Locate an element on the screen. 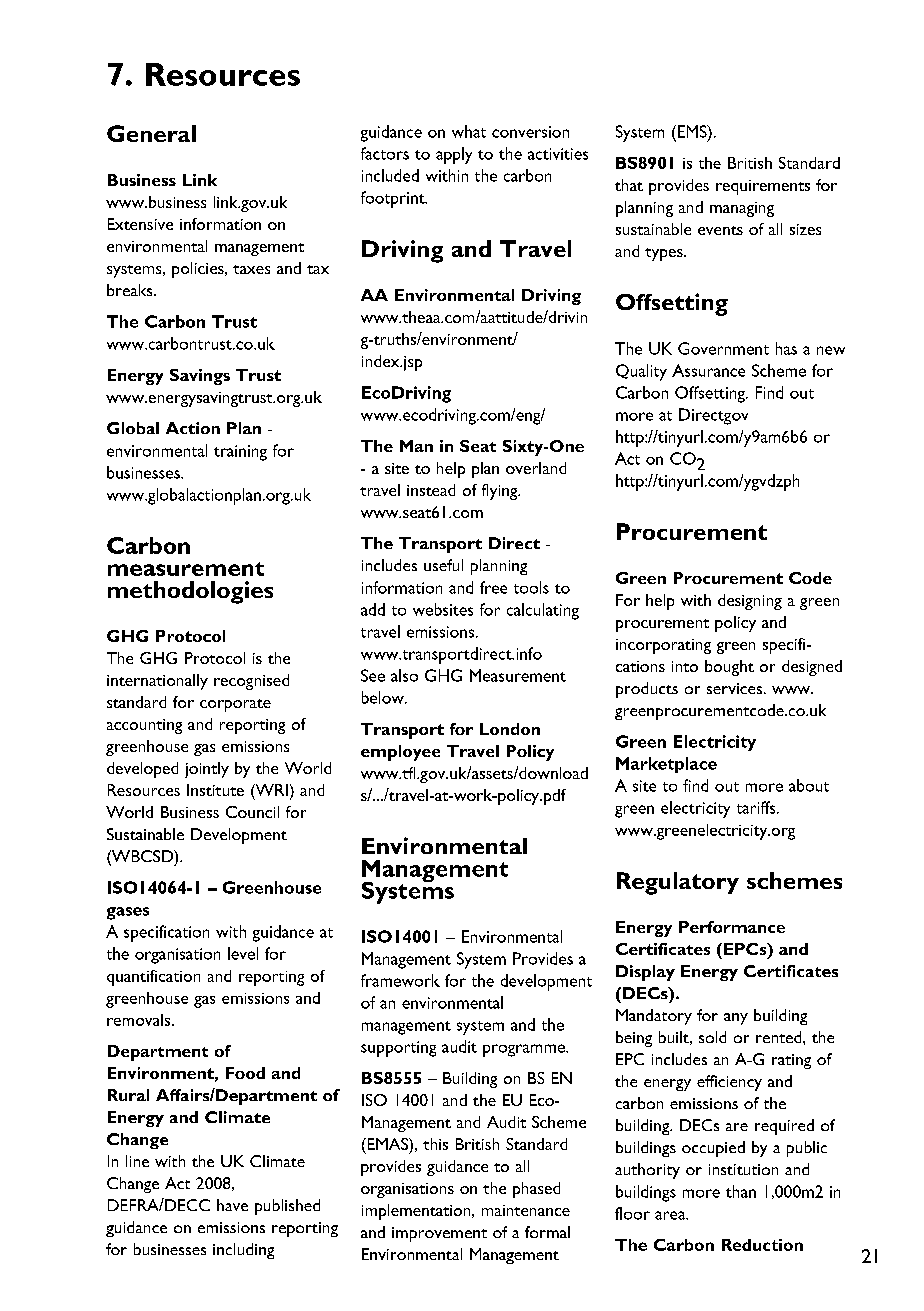 This screenshot has width=924, height=1311. training is located at coordinates (240, 453).
